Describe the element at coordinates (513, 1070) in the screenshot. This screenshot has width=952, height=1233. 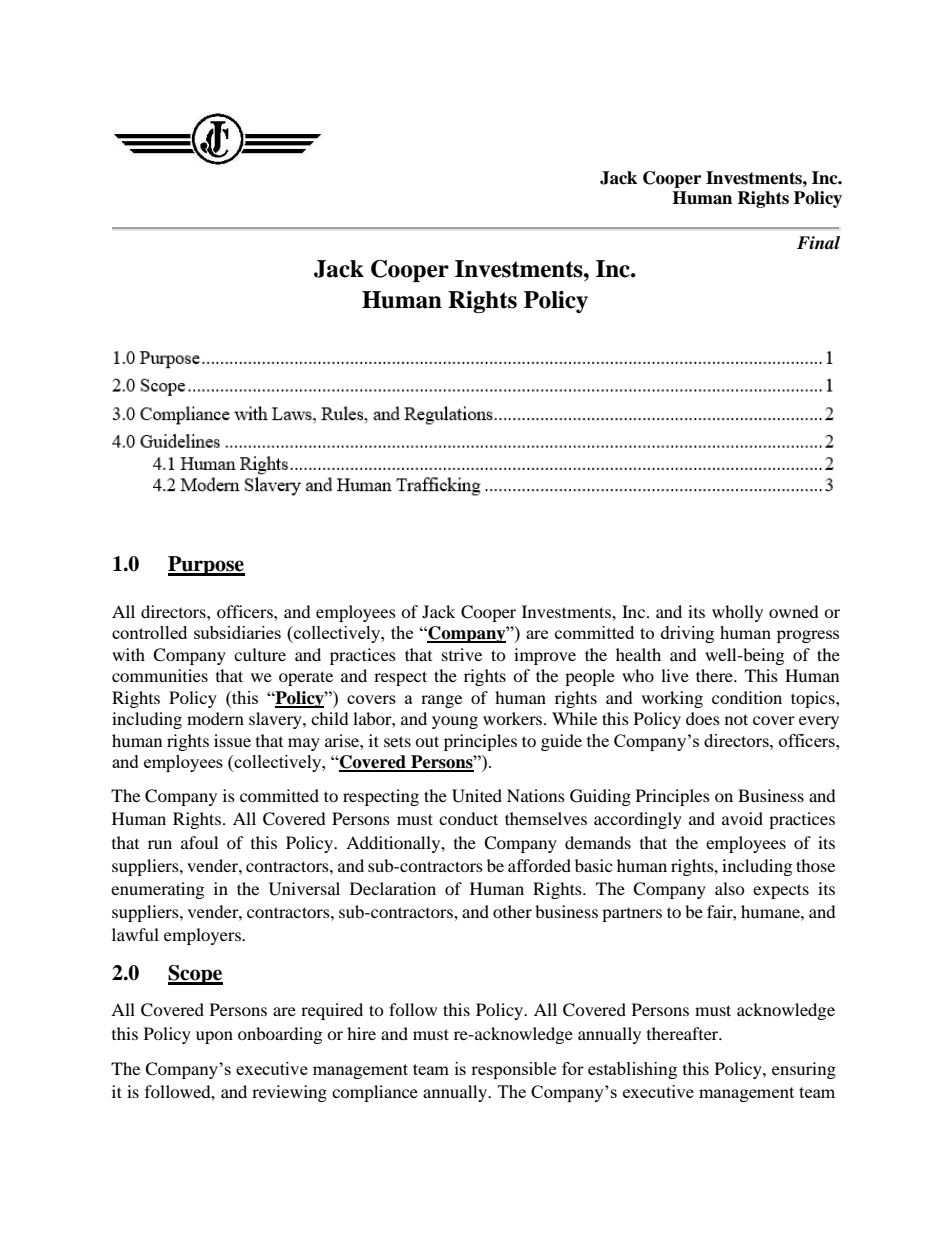
I see `responsible` at that location.
